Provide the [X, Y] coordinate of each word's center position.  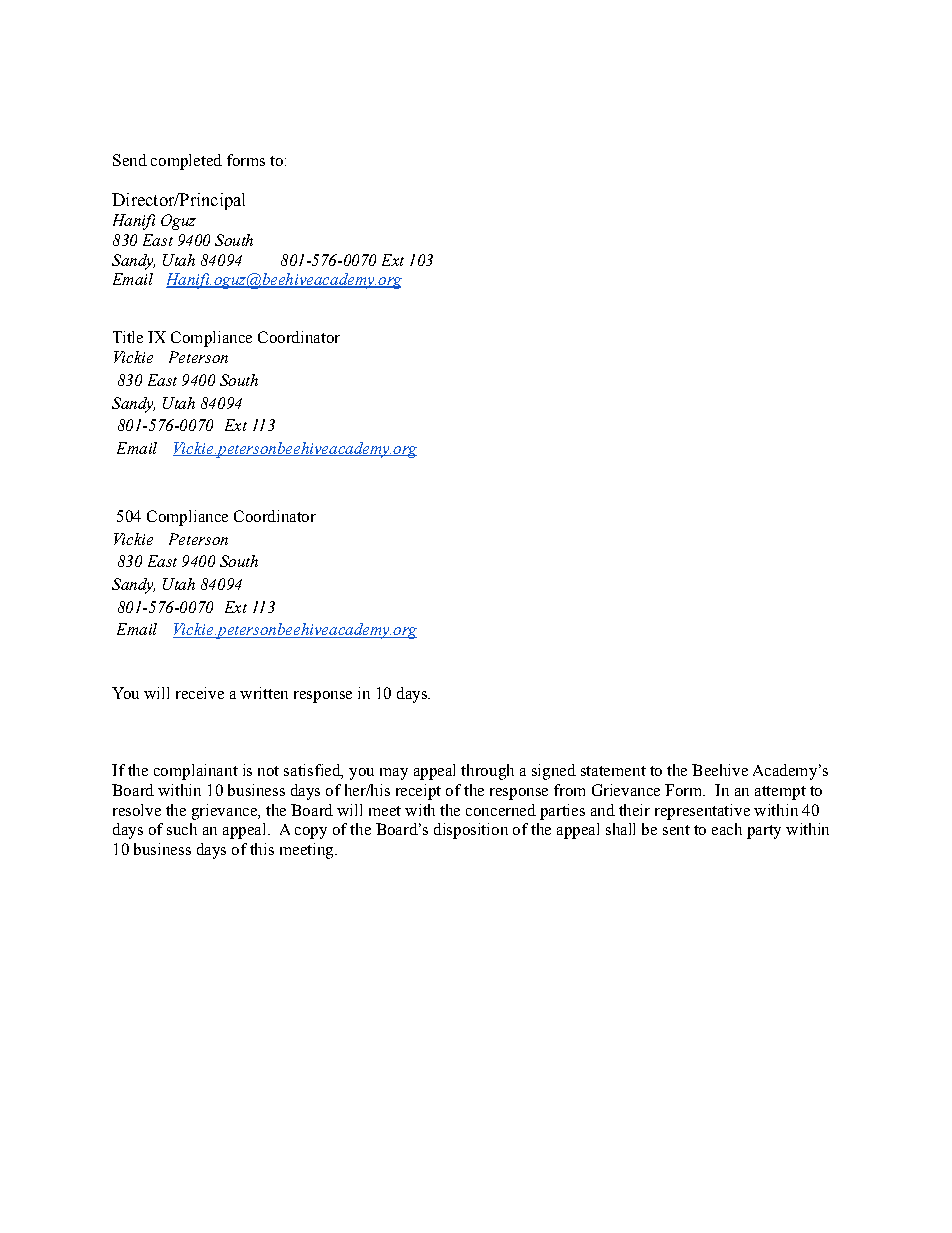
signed [554, 772]
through [487, 772]
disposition [471, 831]
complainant [196, 772]
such [182, 829]
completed [186, 162]
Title [128, 337]
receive [200, 693]
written [264, 693]
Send [130, 160]
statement [613, 771]
